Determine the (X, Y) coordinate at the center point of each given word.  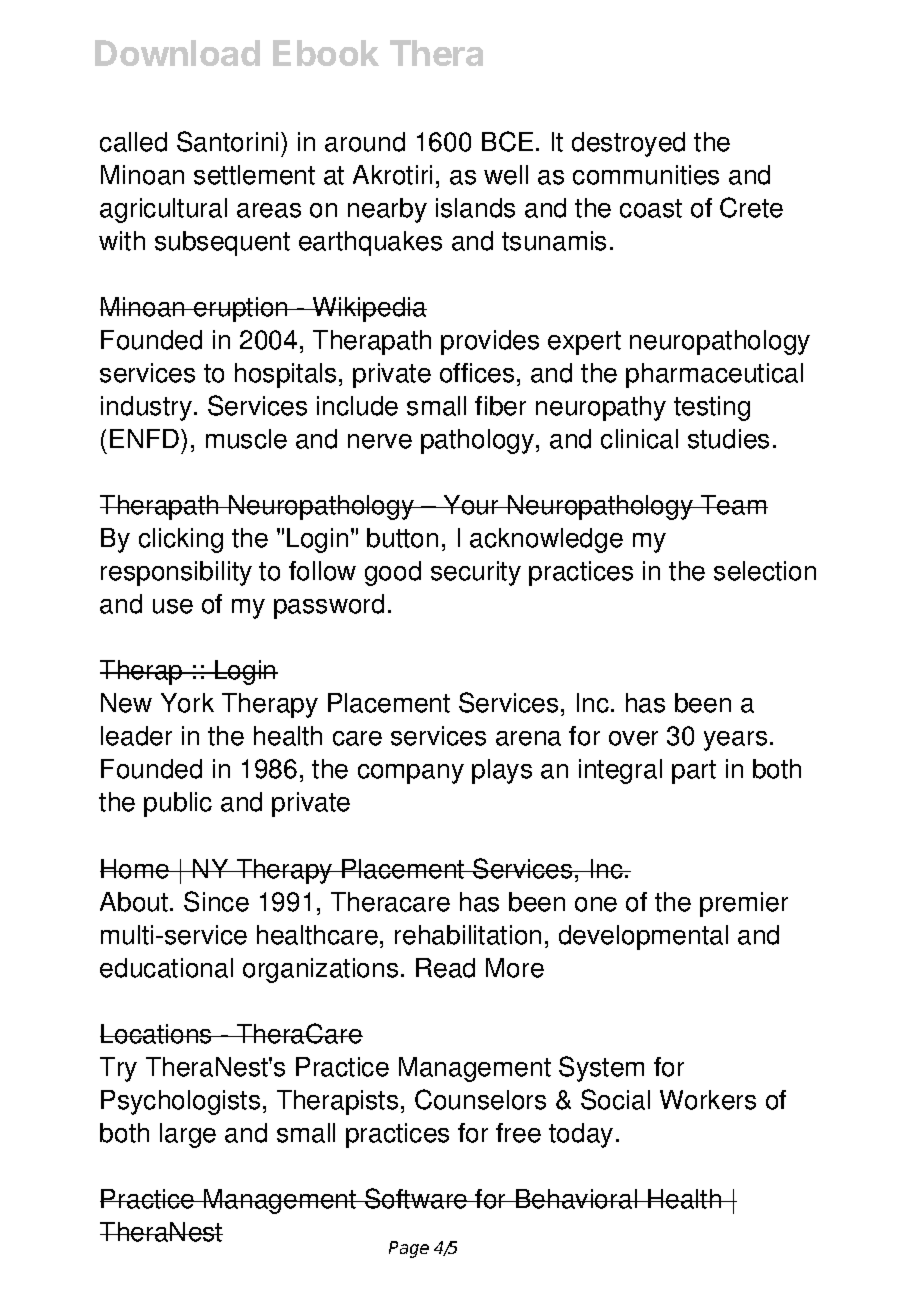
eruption (241, 309)
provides (490, 342)
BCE (507, 141)
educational (166, 968)
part (694, 772)
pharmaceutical (714, 375)
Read (445, 968)
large (188, 1135)
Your (472, 505)
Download (177, 53)
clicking (181, 540)
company (411, 774)
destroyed (628, 144)
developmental (643, 937)
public (178, 804)
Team (733, 505)
